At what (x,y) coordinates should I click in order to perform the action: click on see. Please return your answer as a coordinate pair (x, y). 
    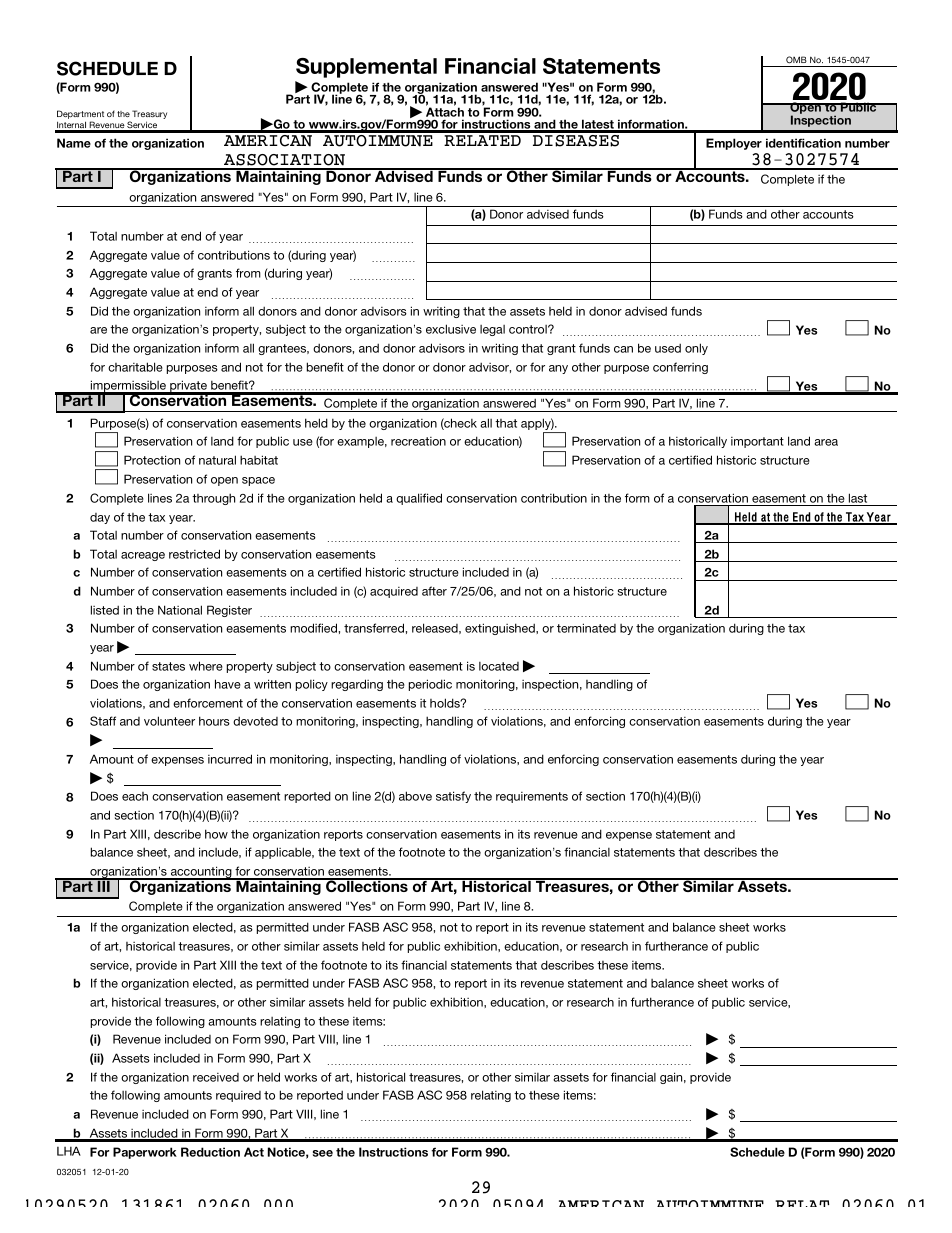
    Looking at the image, I should click on (323, 1153).
